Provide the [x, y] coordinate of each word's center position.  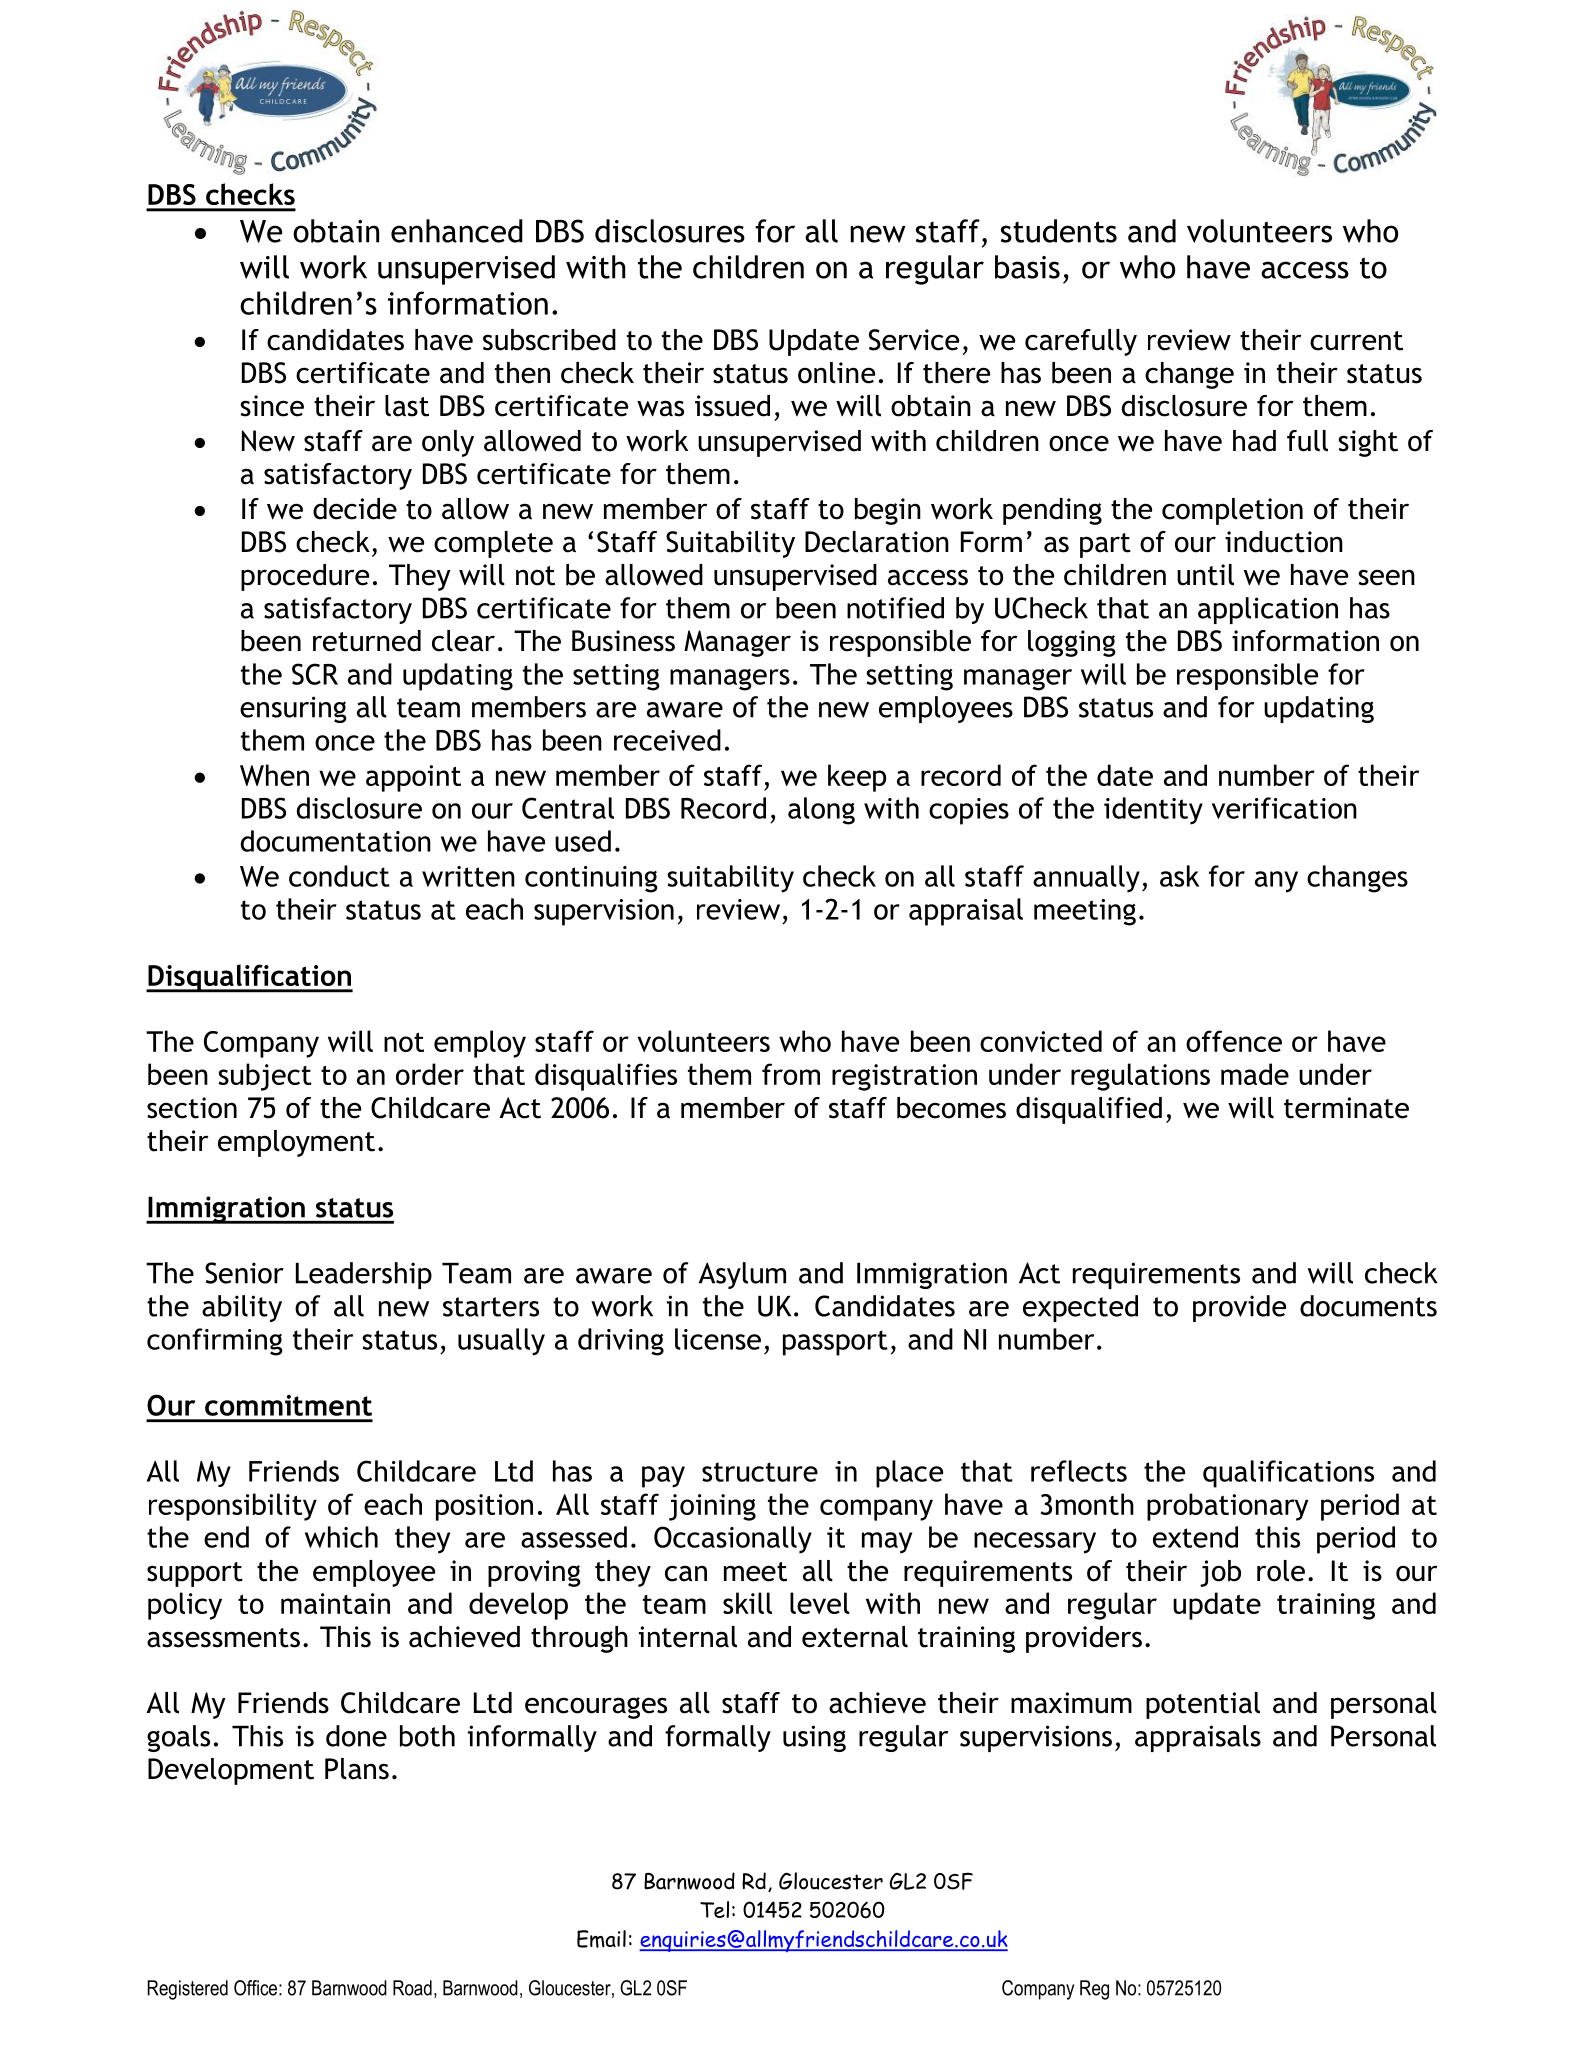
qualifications [1288, 1474]
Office [255, 1988]
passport [835, 1343]
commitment [288, 1405]
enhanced [457, 231]
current [1356, 341]
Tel [714, 1909]
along [821, 811]
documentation [336, 841]
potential [1203, 1705]
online [836, 373]
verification [1284, 808]
